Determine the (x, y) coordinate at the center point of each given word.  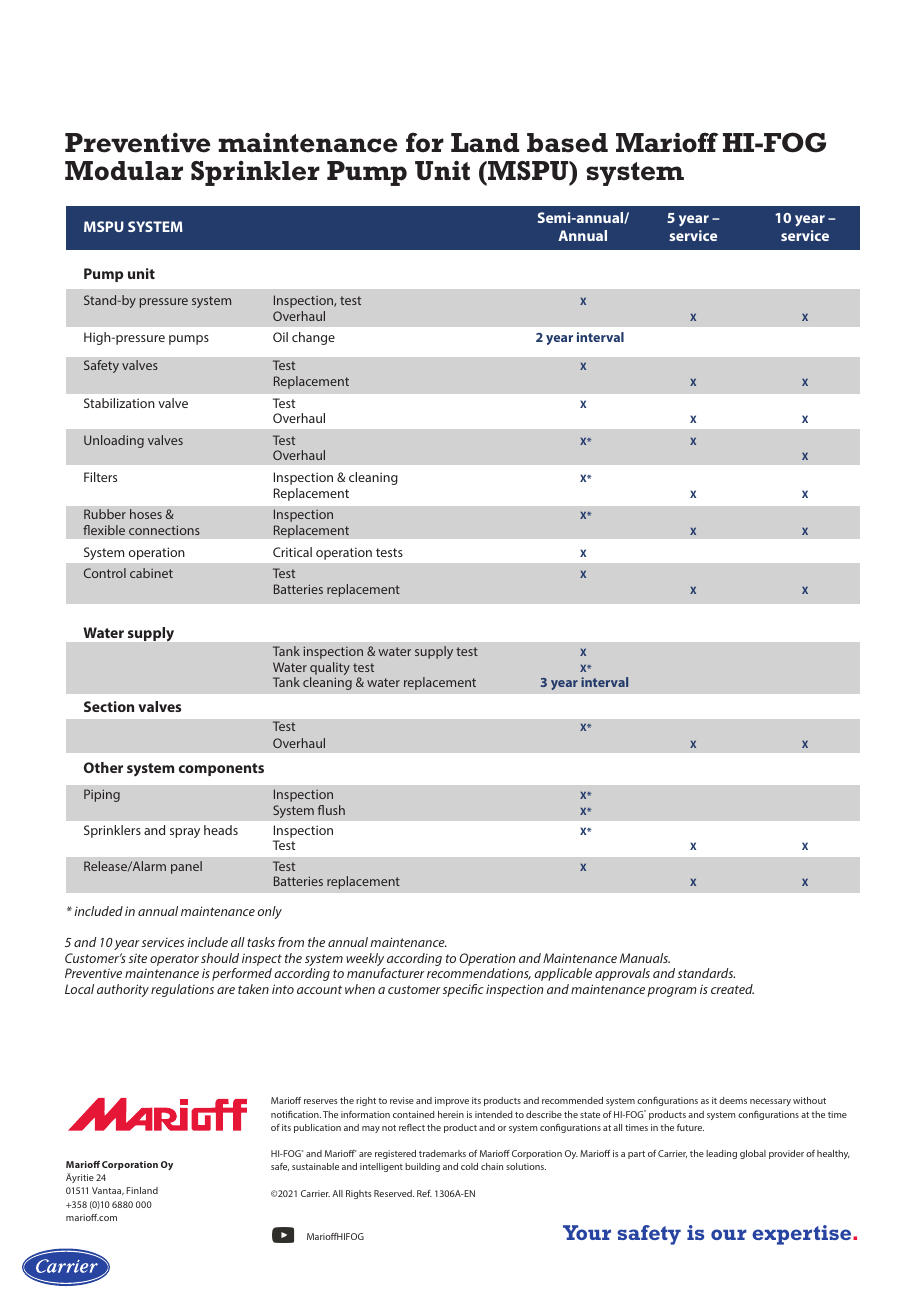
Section (109, 706)
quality (330, 670)
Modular (124, 171)
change (313, 338)
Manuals (645, 958)
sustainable (315, 1166)
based (567, 143)
